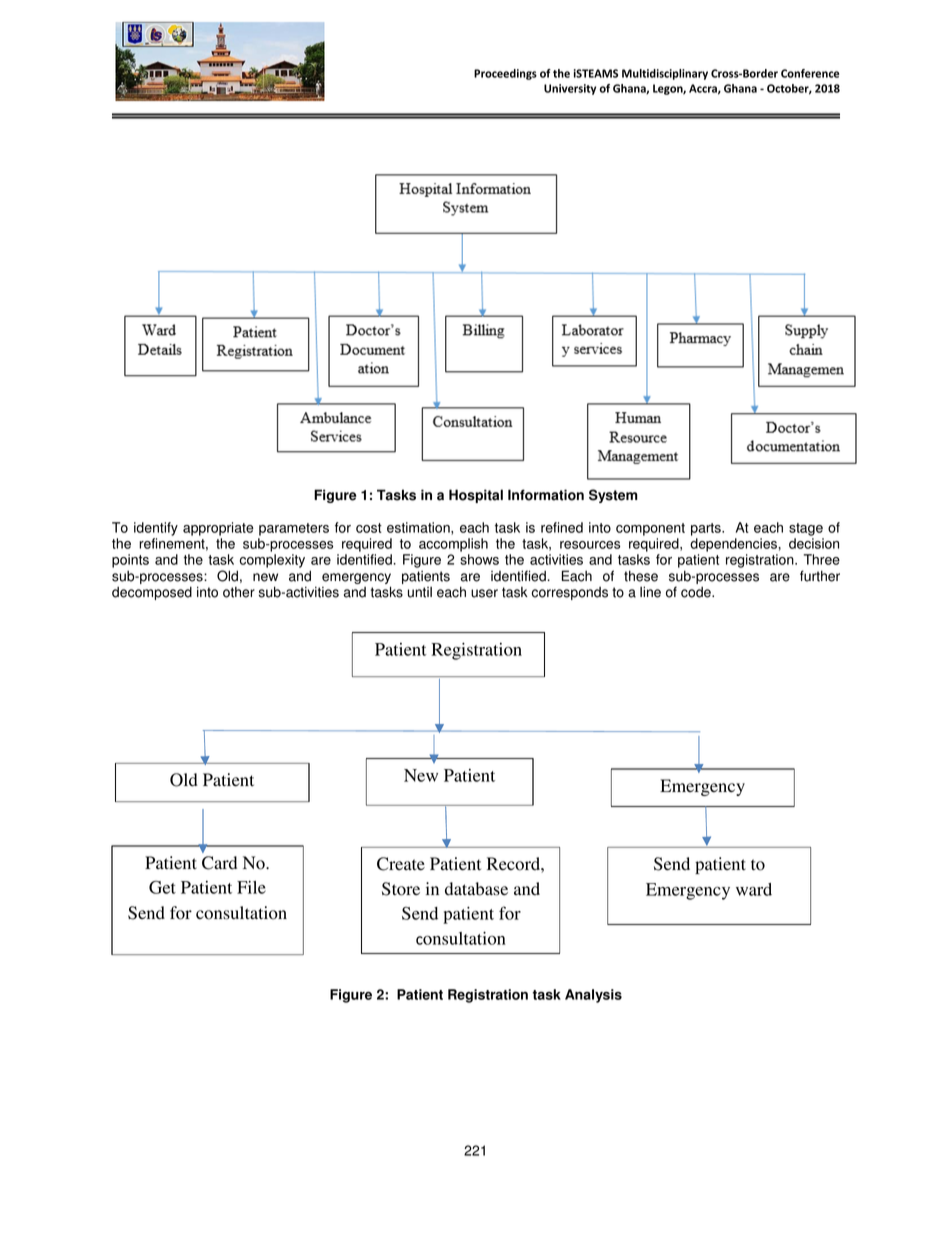 The height and width of the image is (1233, 952). What do you see at coordinates (476, 889) in the image?
I see `database` at bounding box center [476, 889].
